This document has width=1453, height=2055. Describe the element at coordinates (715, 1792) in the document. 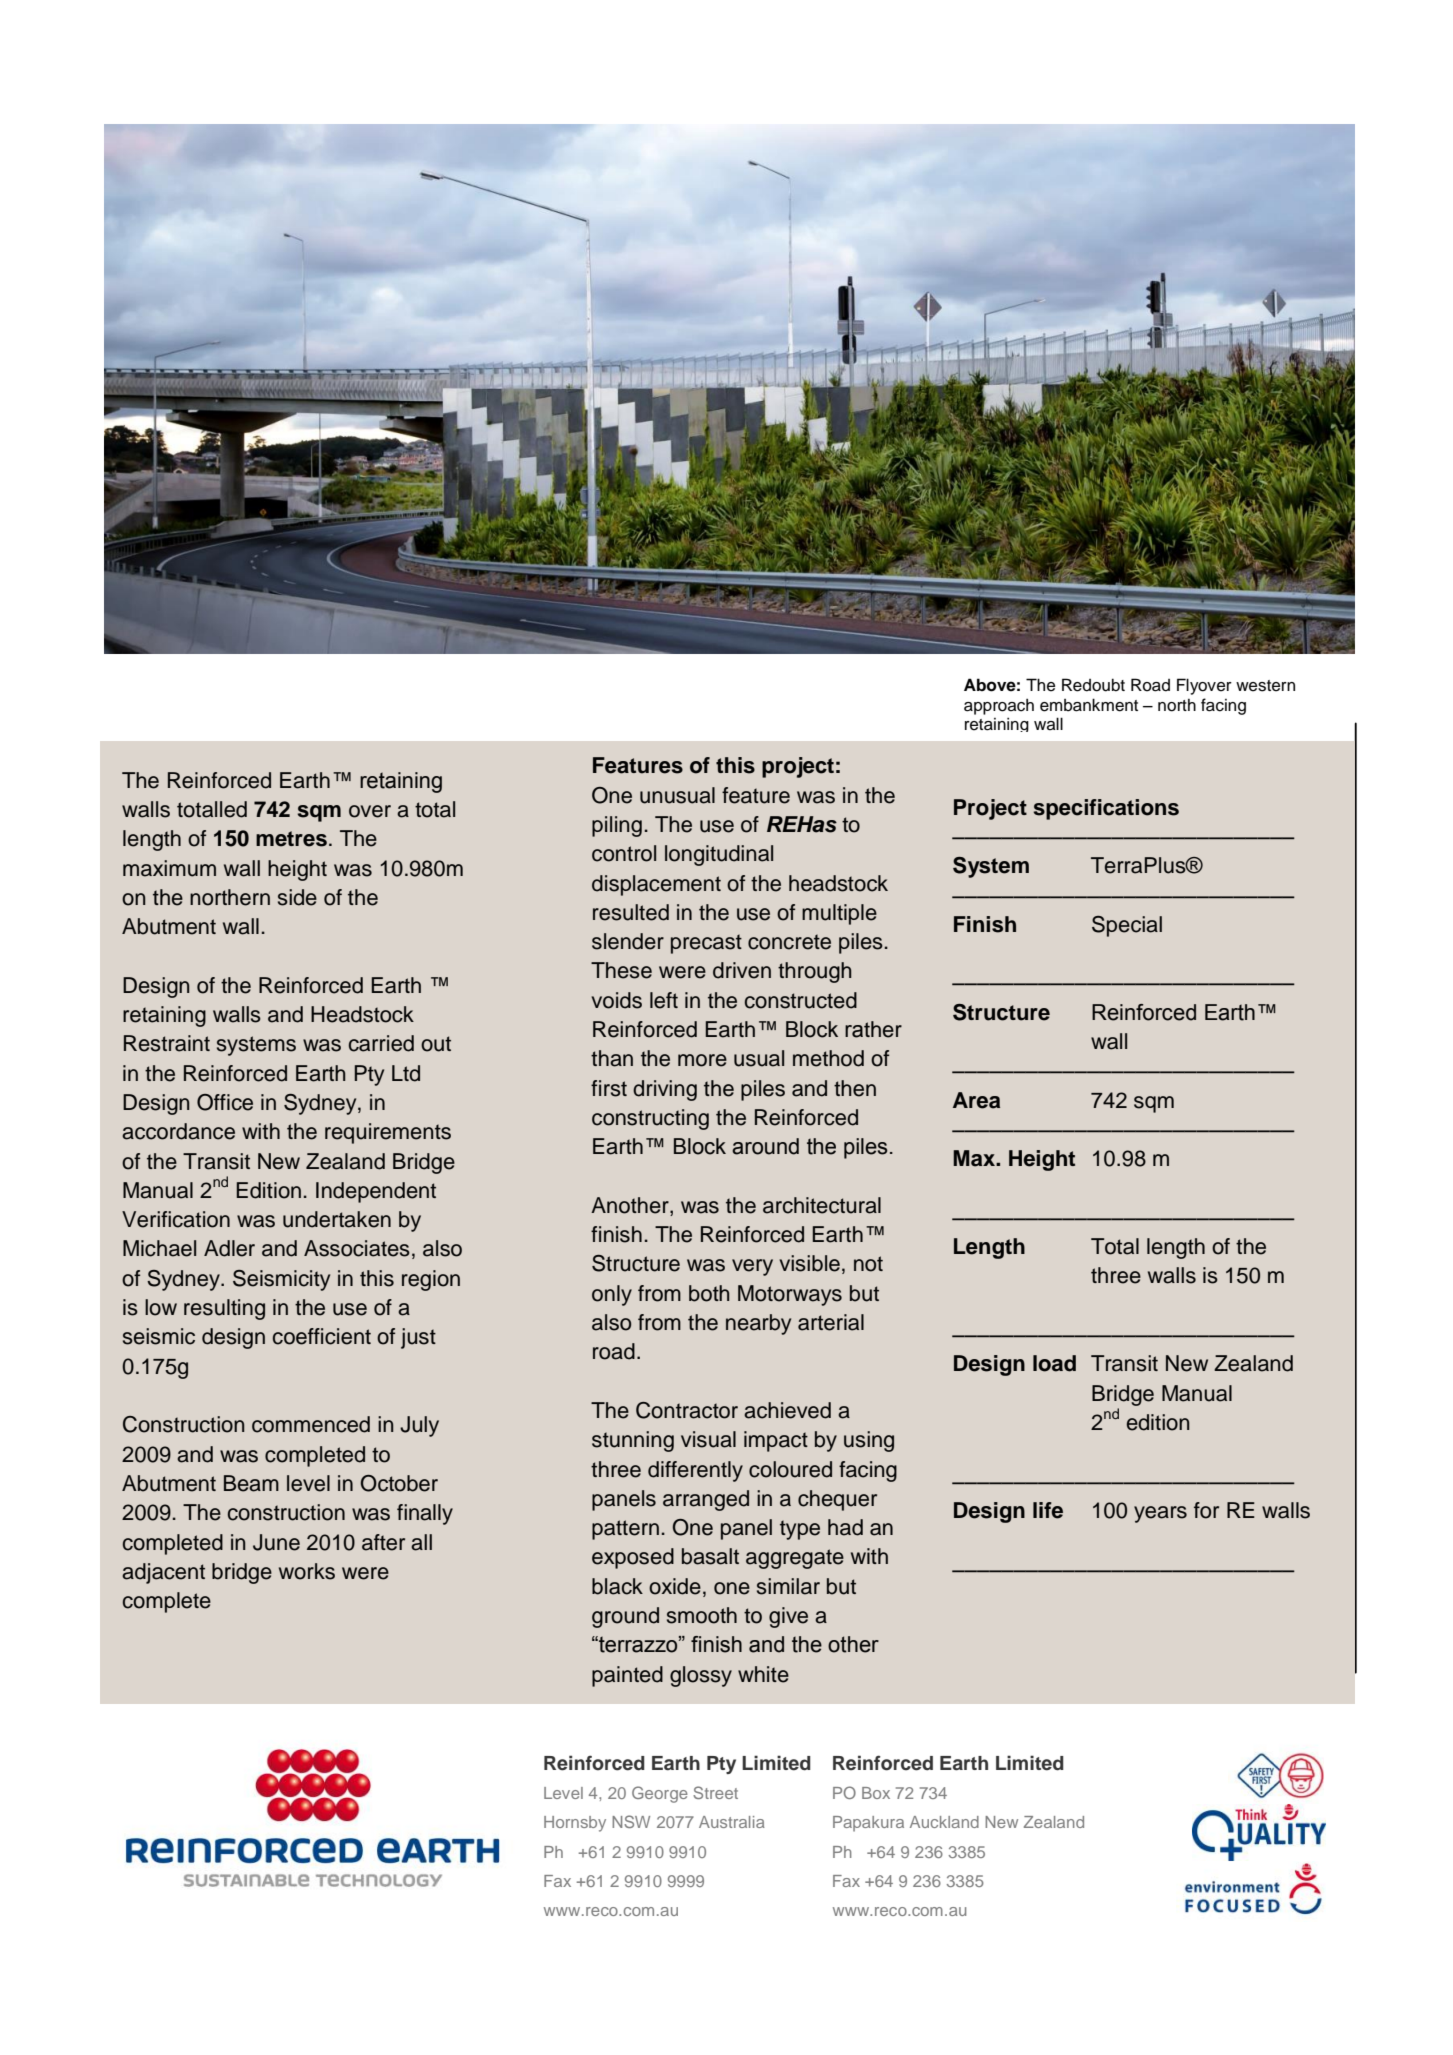

I see `Street` at that location.
